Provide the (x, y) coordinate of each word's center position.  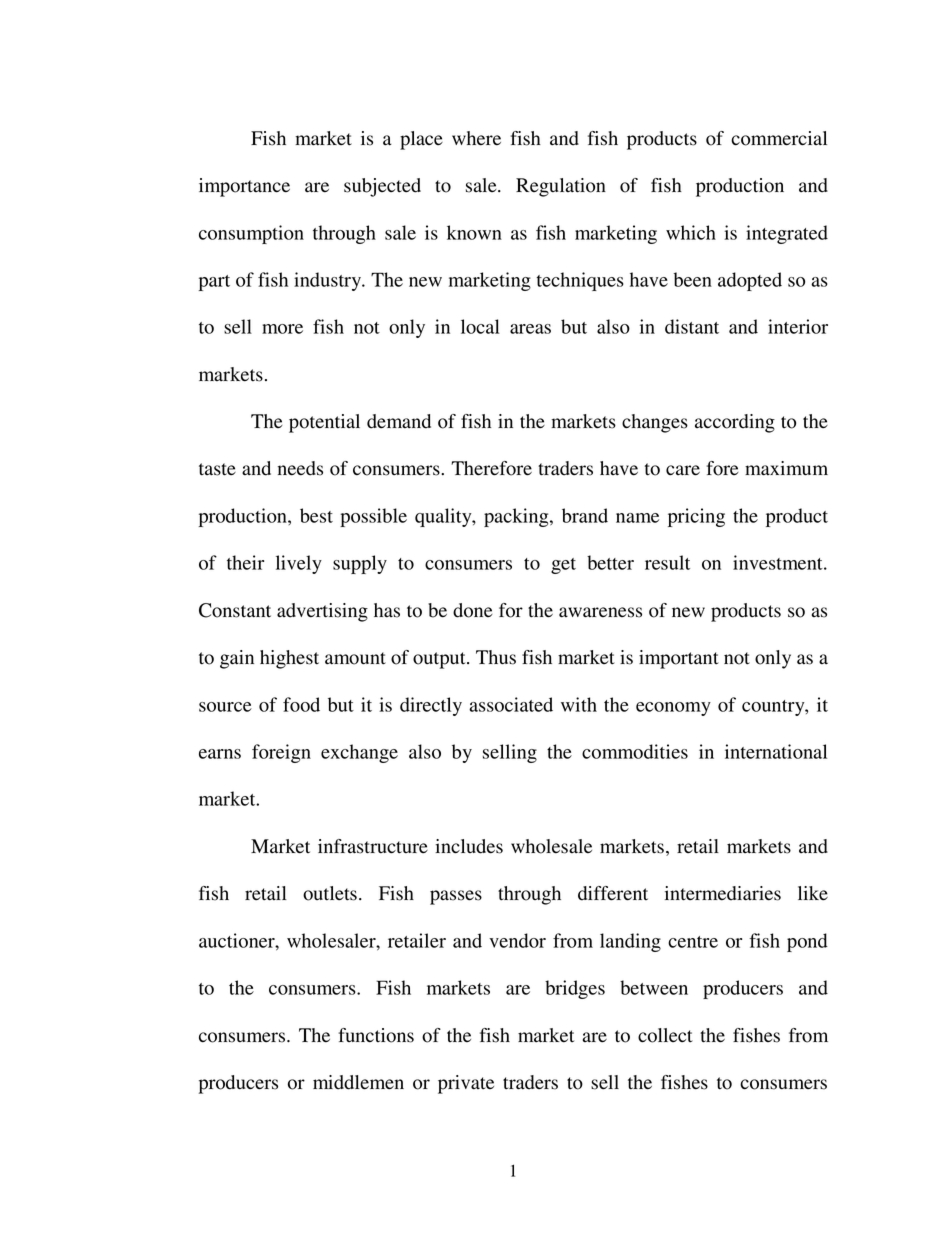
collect (665, 1035)
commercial (779, 138)
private (466, 1084)
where (476, 138)
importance (244, 187)
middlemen (358, 1082)
